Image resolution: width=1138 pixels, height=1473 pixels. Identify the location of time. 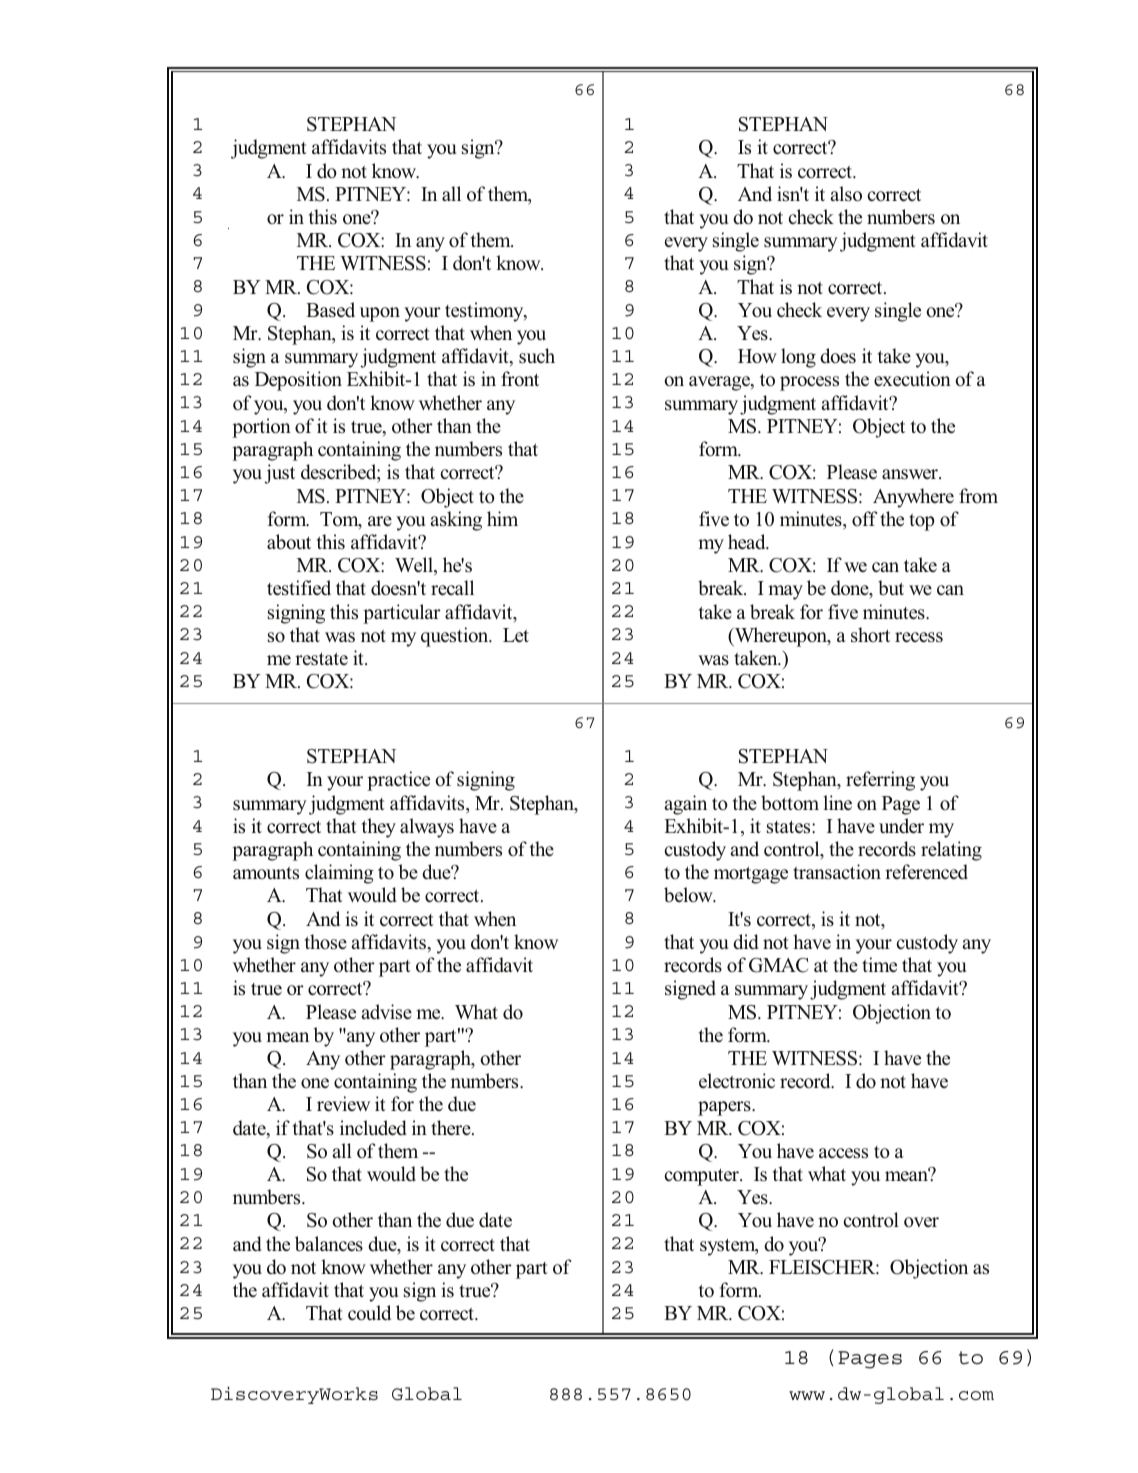
(879, 965).
